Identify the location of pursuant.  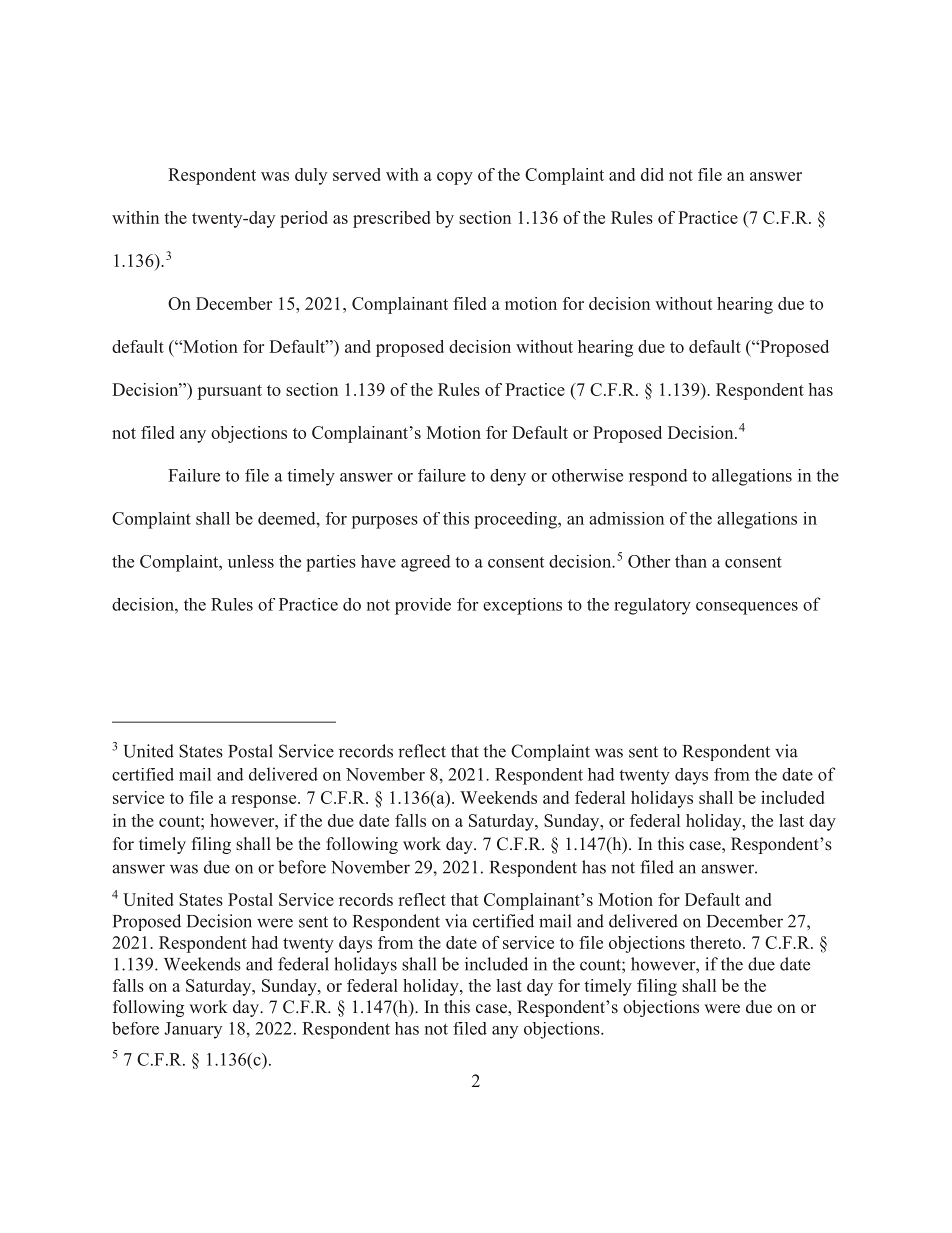
(230, 392).
